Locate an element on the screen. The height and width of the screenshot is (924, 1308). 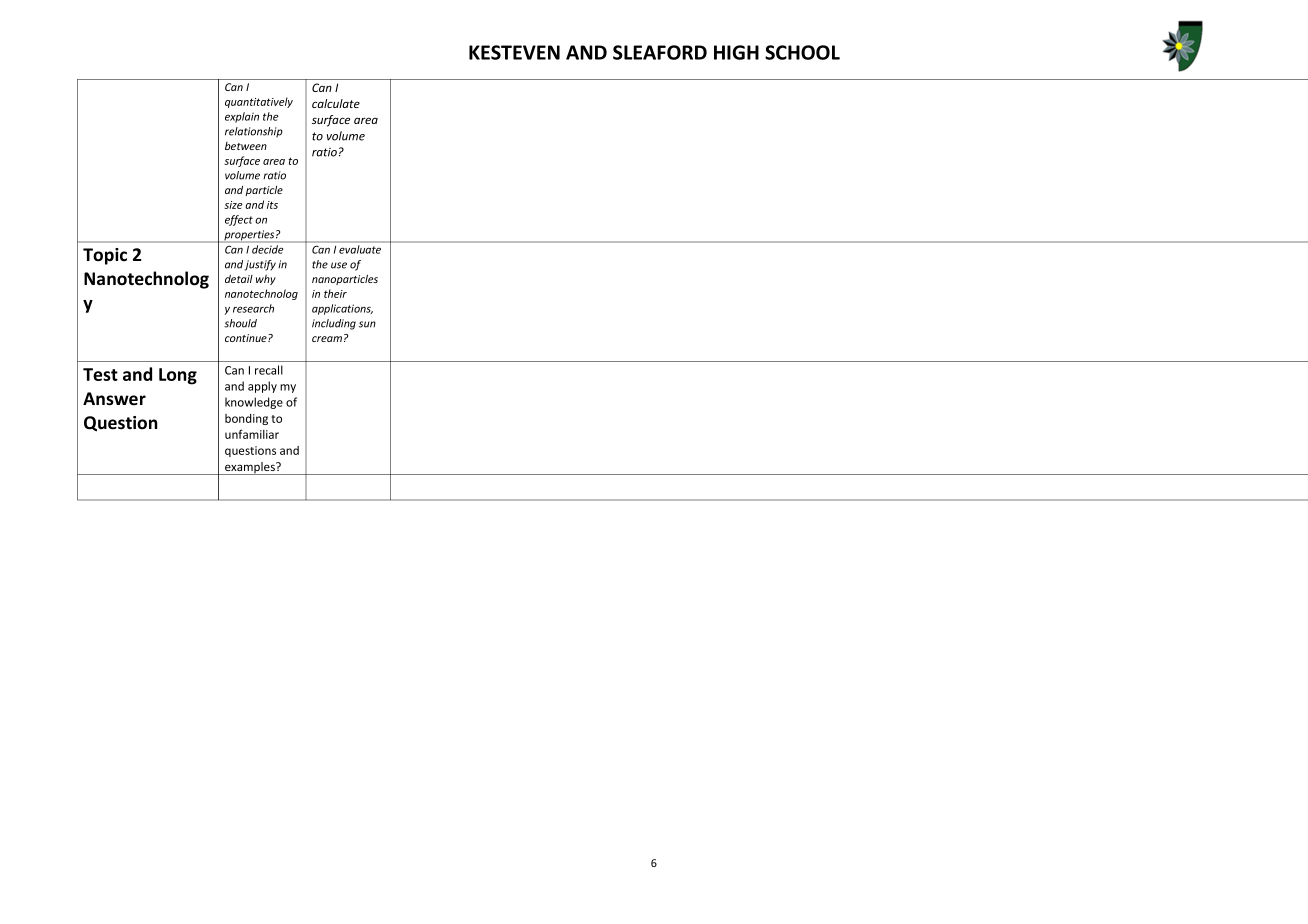
knowledge is located at coordinates (254, 403).
